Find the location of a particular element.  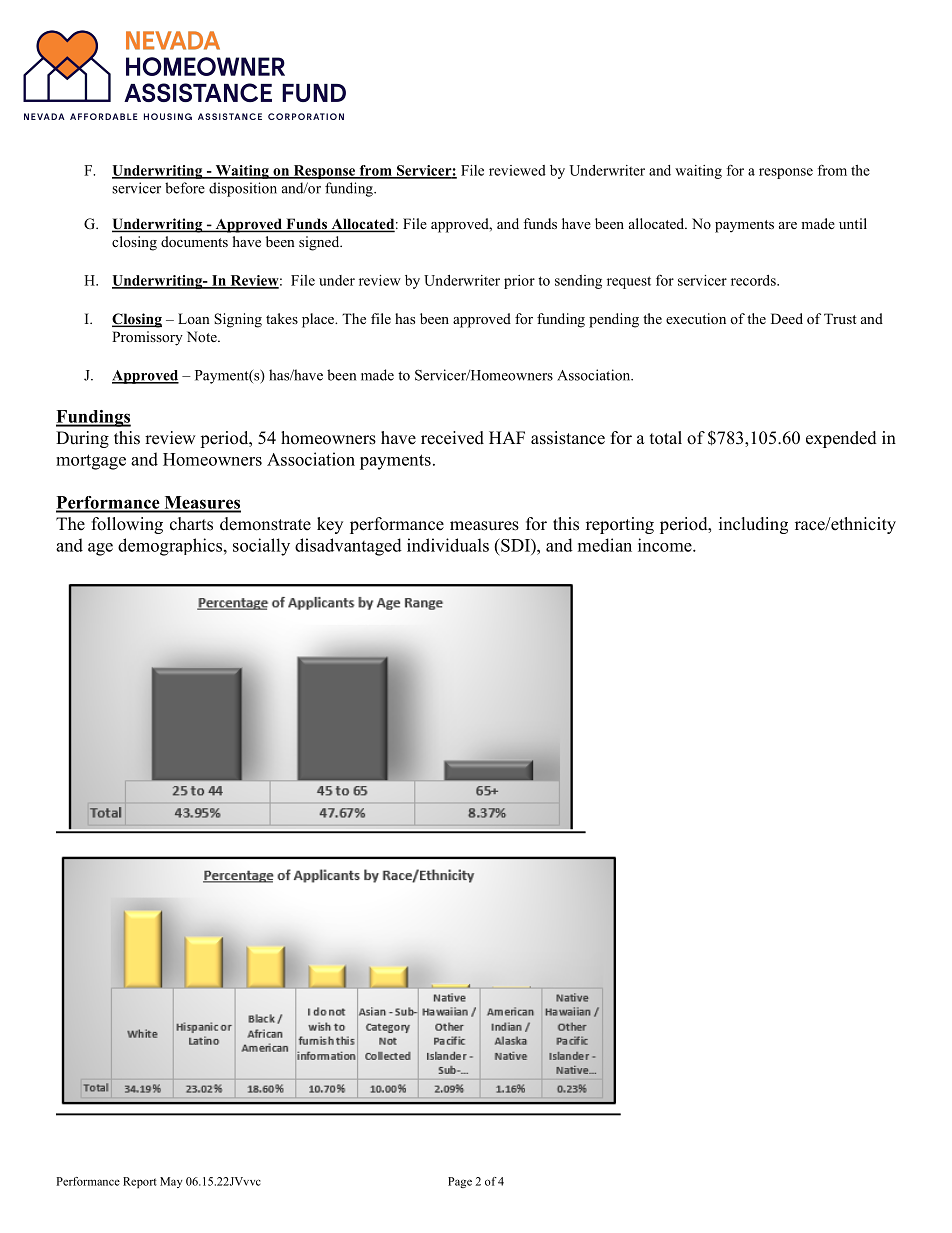

documents is located at coordinates (194, 241).
